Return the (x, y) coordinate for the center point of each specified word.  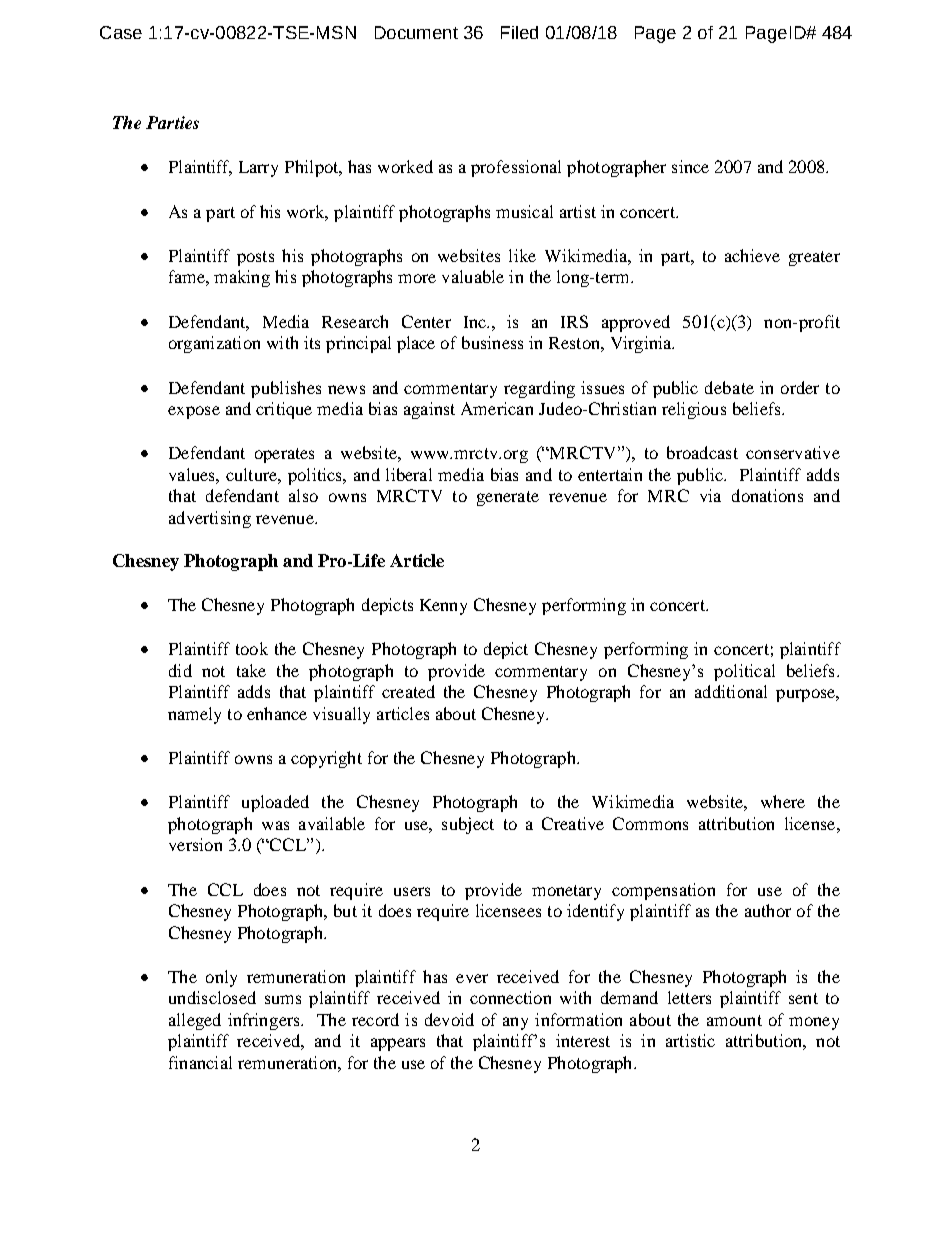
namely (194, 715)
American (497, 408)
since (690, 166)
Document (416, 32)
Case (121, 32)
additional (731, 691)
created (408, 691)
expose (194, 412)
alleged (195, 1021)
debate (729, 387)
